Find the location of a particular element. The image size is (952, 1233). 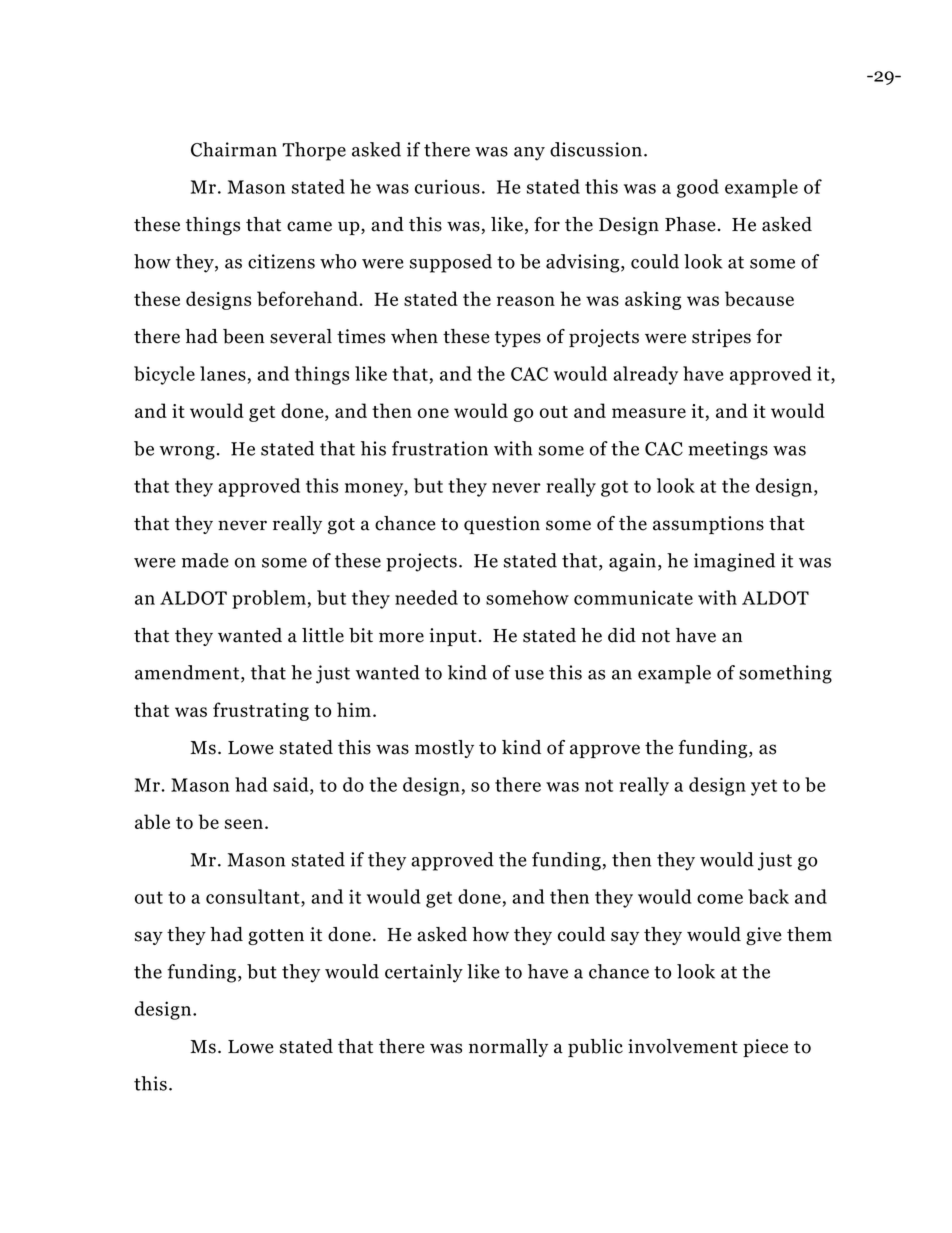

gotten is located at coordinates (276, 937).
